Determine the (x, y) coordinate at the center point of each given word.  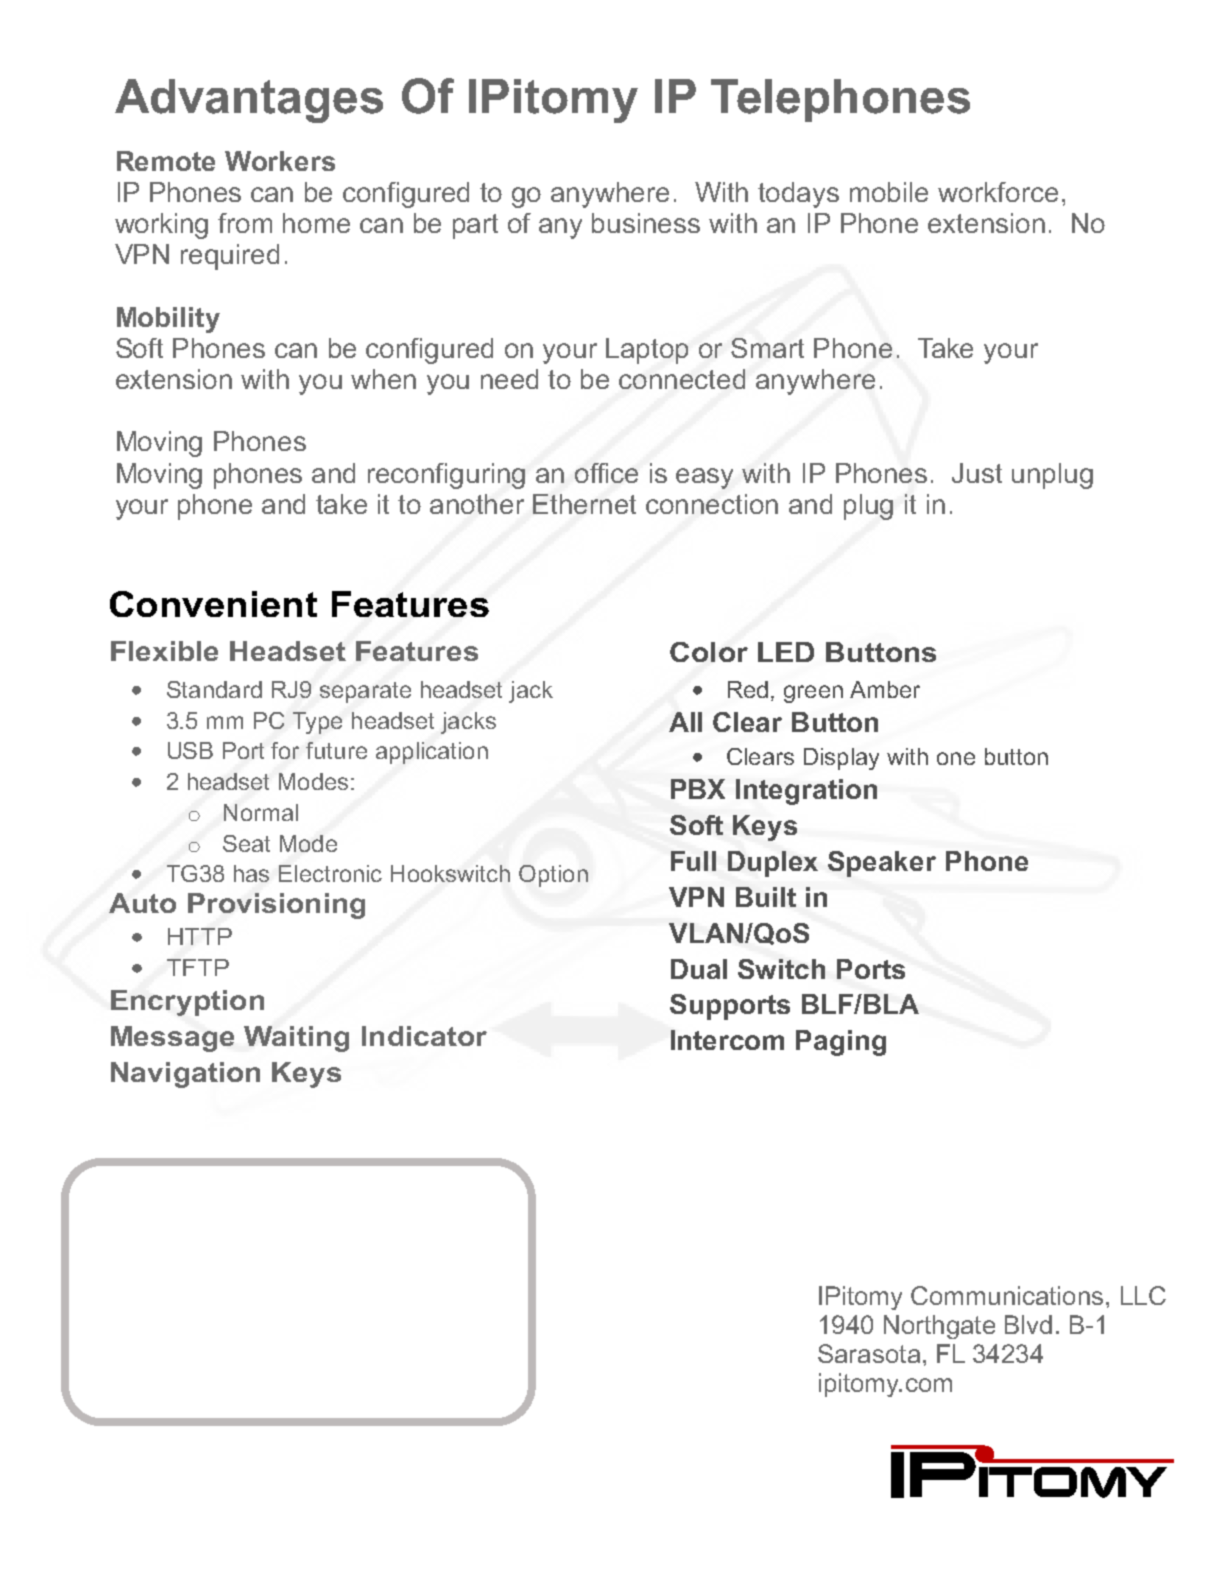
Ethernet (584, 504)
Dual (699, 969)
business (646, 223)
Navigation (185, 1075)
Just (977, 473)
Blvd (1028, 1324)
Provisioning (276, 906)
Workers (280, 161)
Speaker (882, 864)
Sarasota (869, 1353)
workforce (998, 192)
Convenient (213, 604)
